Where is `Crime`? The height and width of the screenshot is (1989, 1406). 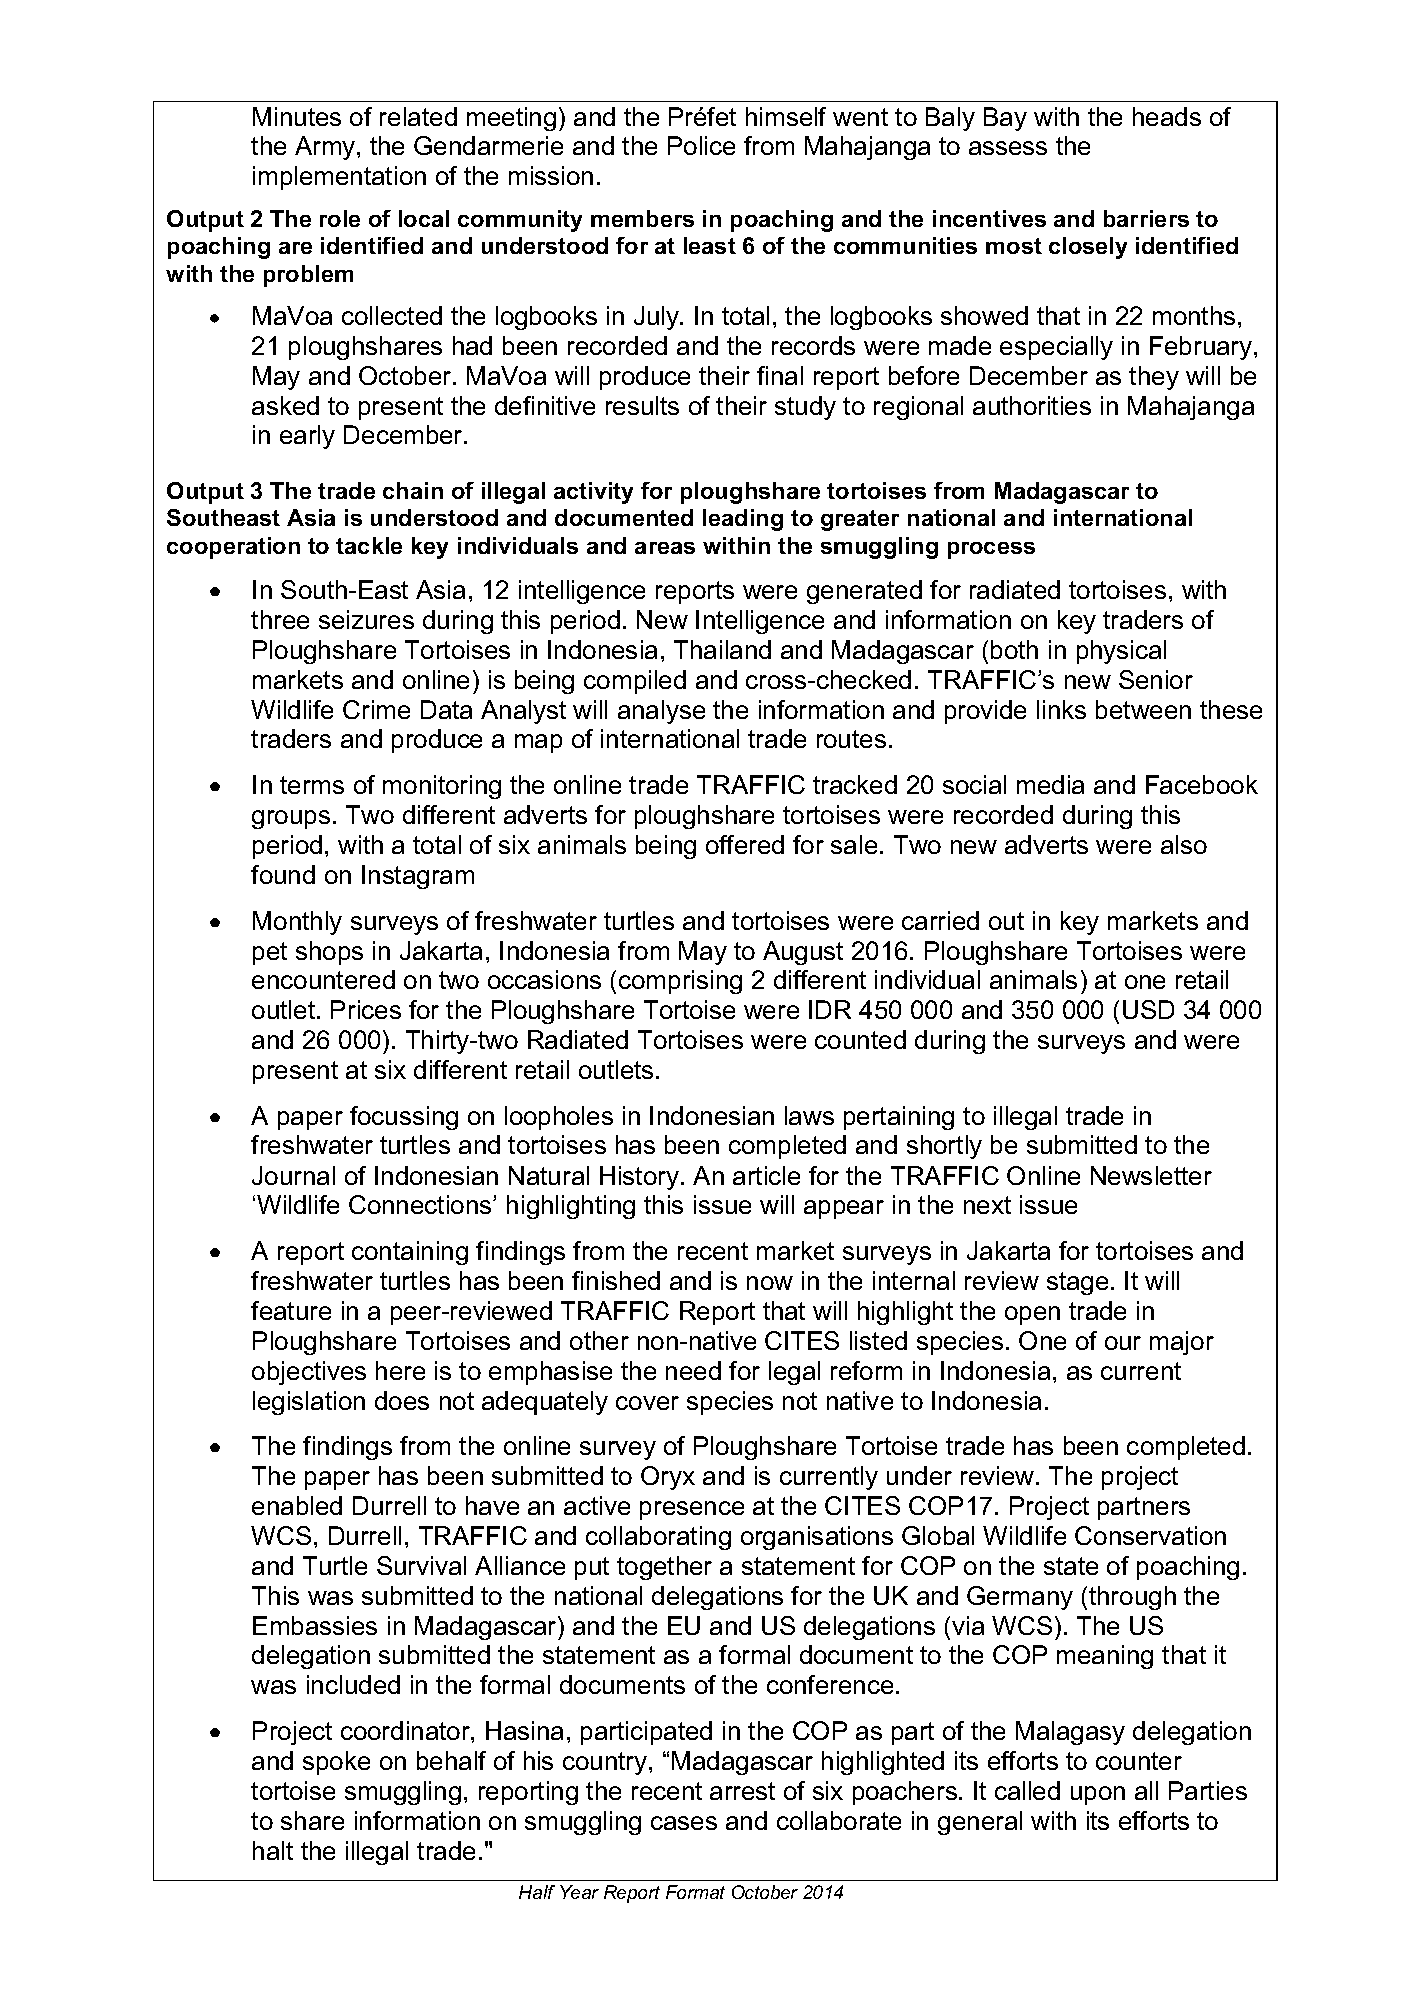
Crime is located at coordinates (376, 709).
